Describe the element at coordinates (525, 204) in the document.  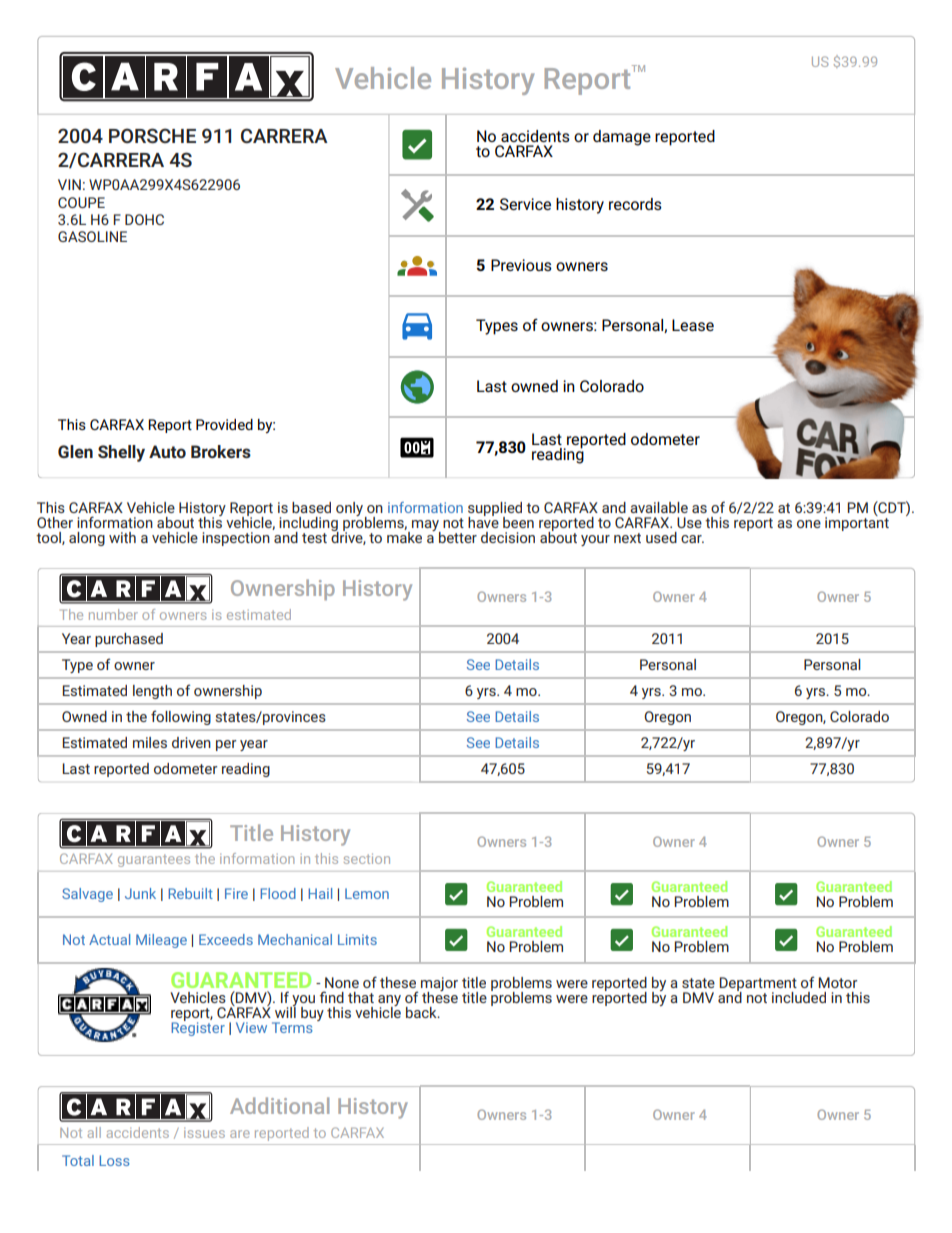
I see `Service` at that location.
